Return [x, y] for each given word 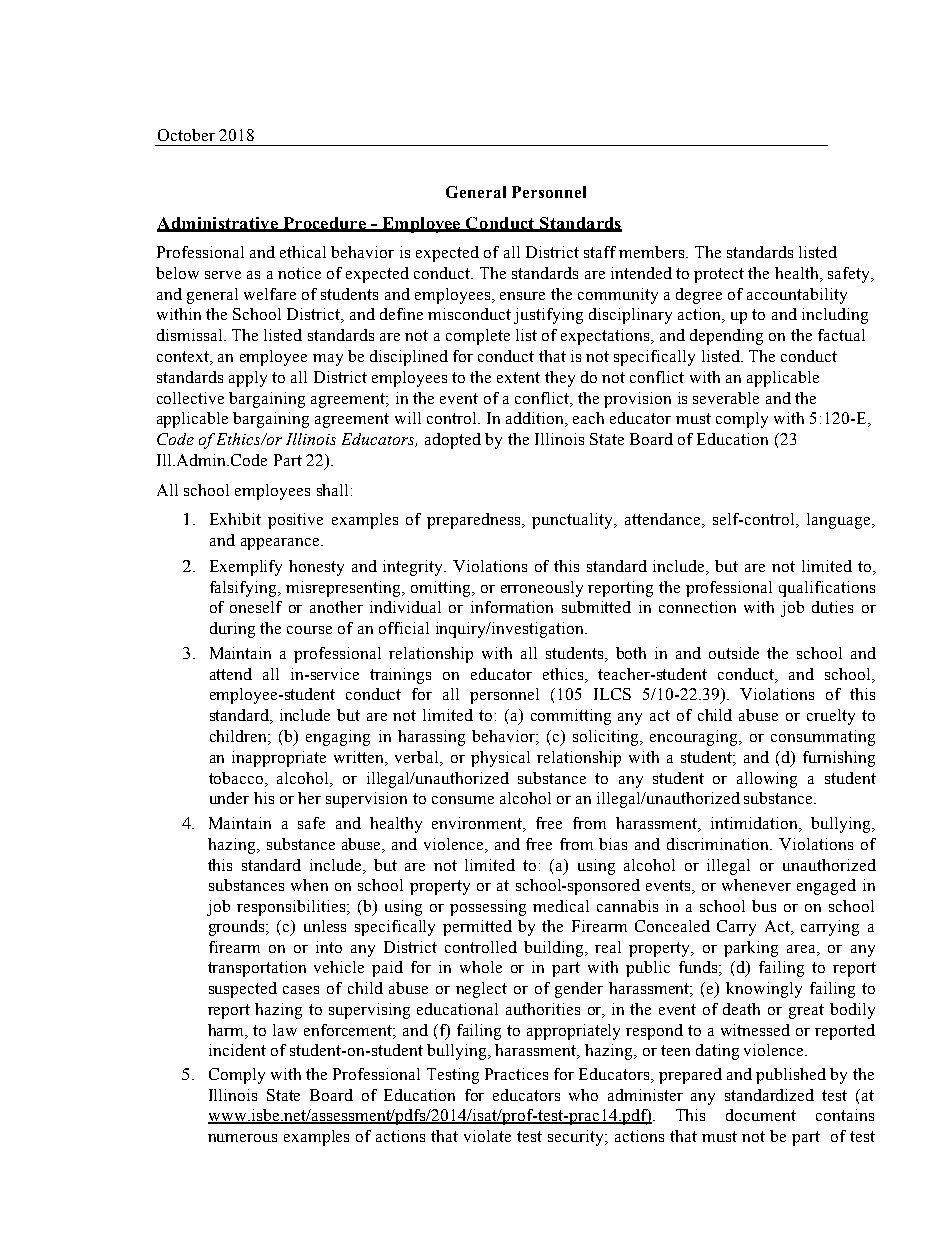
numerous [242, 1138]
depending [726, 337]
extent [518, 377]
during [232, 630]
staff [600, 252]
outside [734, 653]
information [512, 607]
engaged [826, 887]
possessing [488, 908]
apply [248, 379]
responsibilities [291, 908]
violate [487, 1136]
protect [719, 275]
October [186, 135]
